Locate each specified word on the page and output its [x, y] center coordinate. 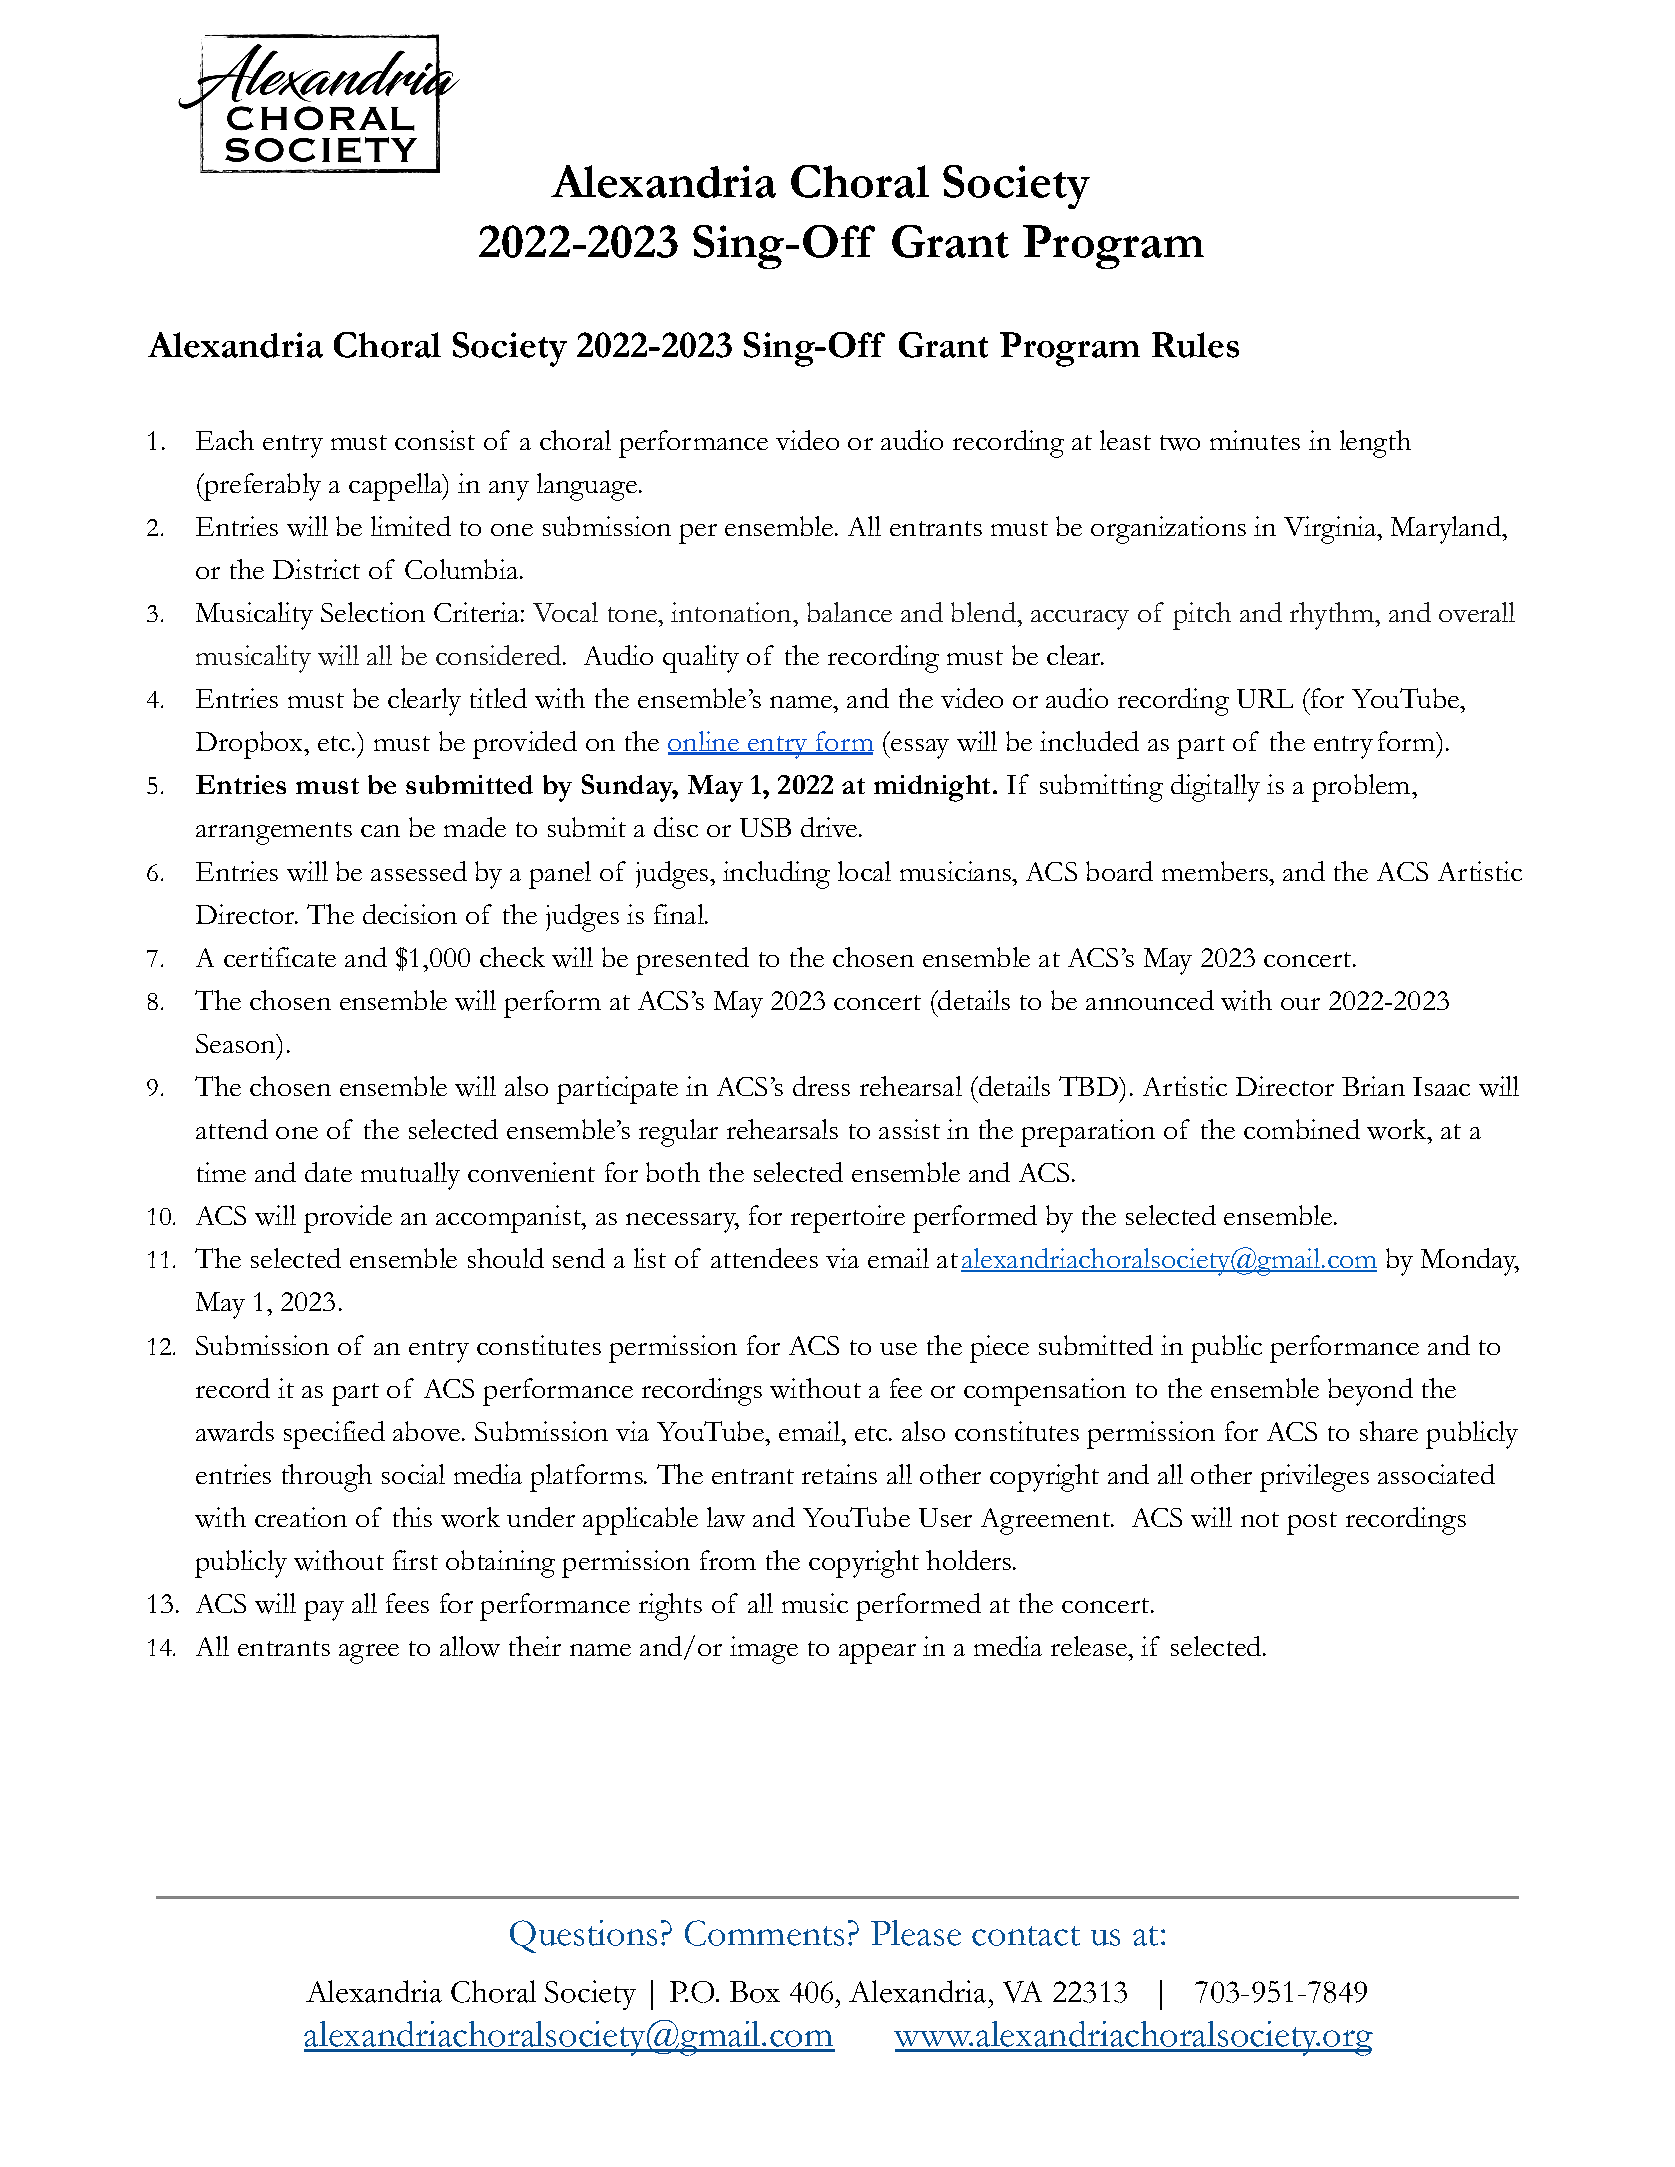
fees [407, 1603]
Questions [583, 1936]
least [1125, 440]
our [1300, 1004]
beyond [1370, 1392]
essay [919, 749]
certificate [280, 957]
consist [435, 440]
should [506, 1258]
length [1375, 444]
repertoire [848, 1219]
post [1312, 1523]
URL [1265, 698]
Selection [373, 612]
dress [821, 1086]
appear [877, 1654]
